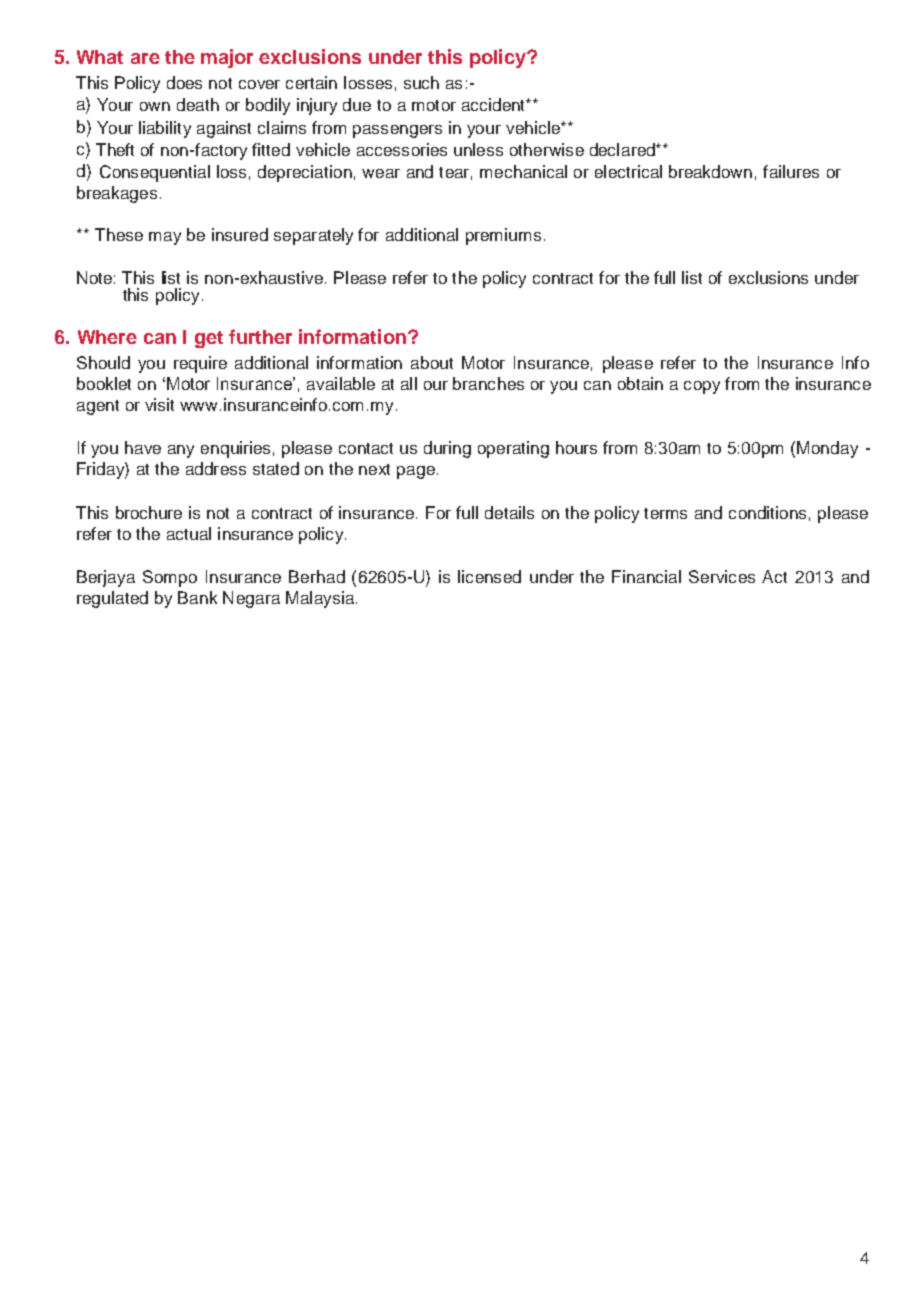 The image size is (924, 1310). I want to click on does, so click(184, 82).
